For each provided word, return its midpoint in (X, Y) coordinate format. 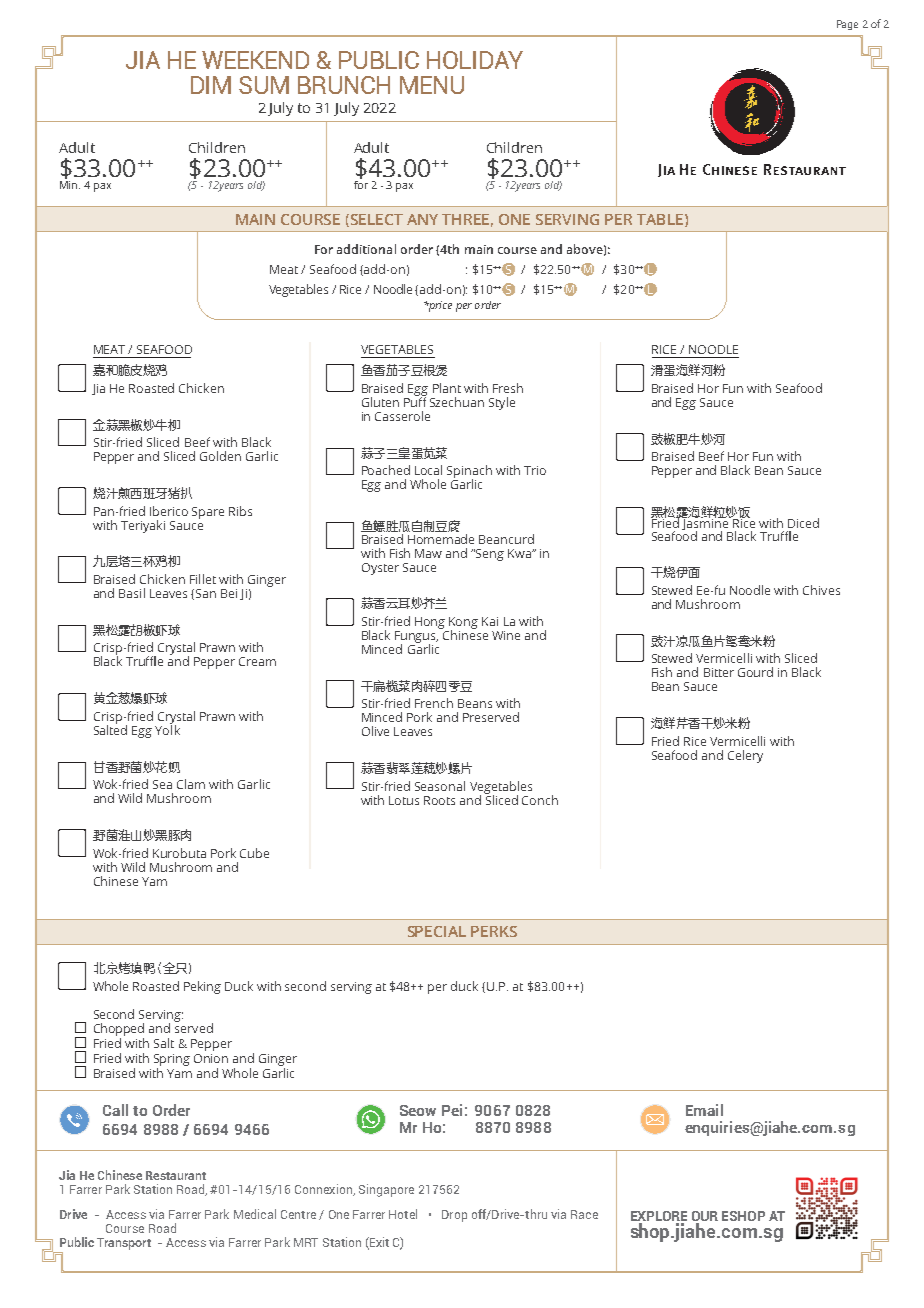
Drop (454, 1216)
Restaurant (176, 1175)
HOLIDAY (475, 60)
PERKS (494, 931)
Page (847, 25)
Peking (202, 987)
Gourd (755, 672)
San (204, 594)
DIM (211, 85)
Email (704, 1110)
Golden (220, 456)
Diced (803, 523)
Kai (490, 621)
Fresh (508, 388)
